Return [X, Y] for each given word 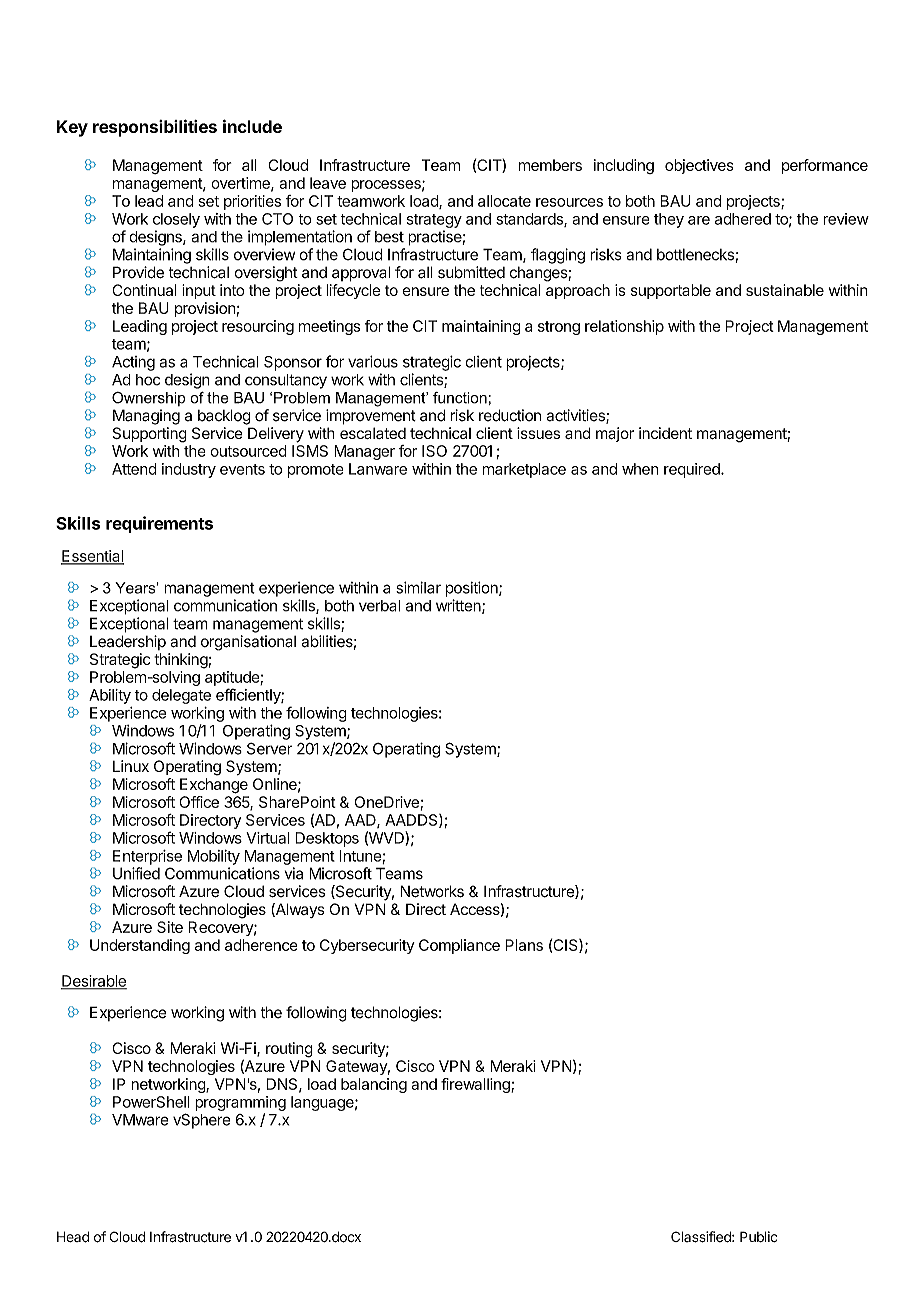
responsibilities [155, 128]
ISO [434, 451]
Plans [524, 945]
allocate [504, 201]
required [693, 470]
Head [73, 1237]
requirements [159, 524]
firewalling [476, 1085]
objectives [699, 166]
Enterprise [147, 857]
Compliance [459, 946]
